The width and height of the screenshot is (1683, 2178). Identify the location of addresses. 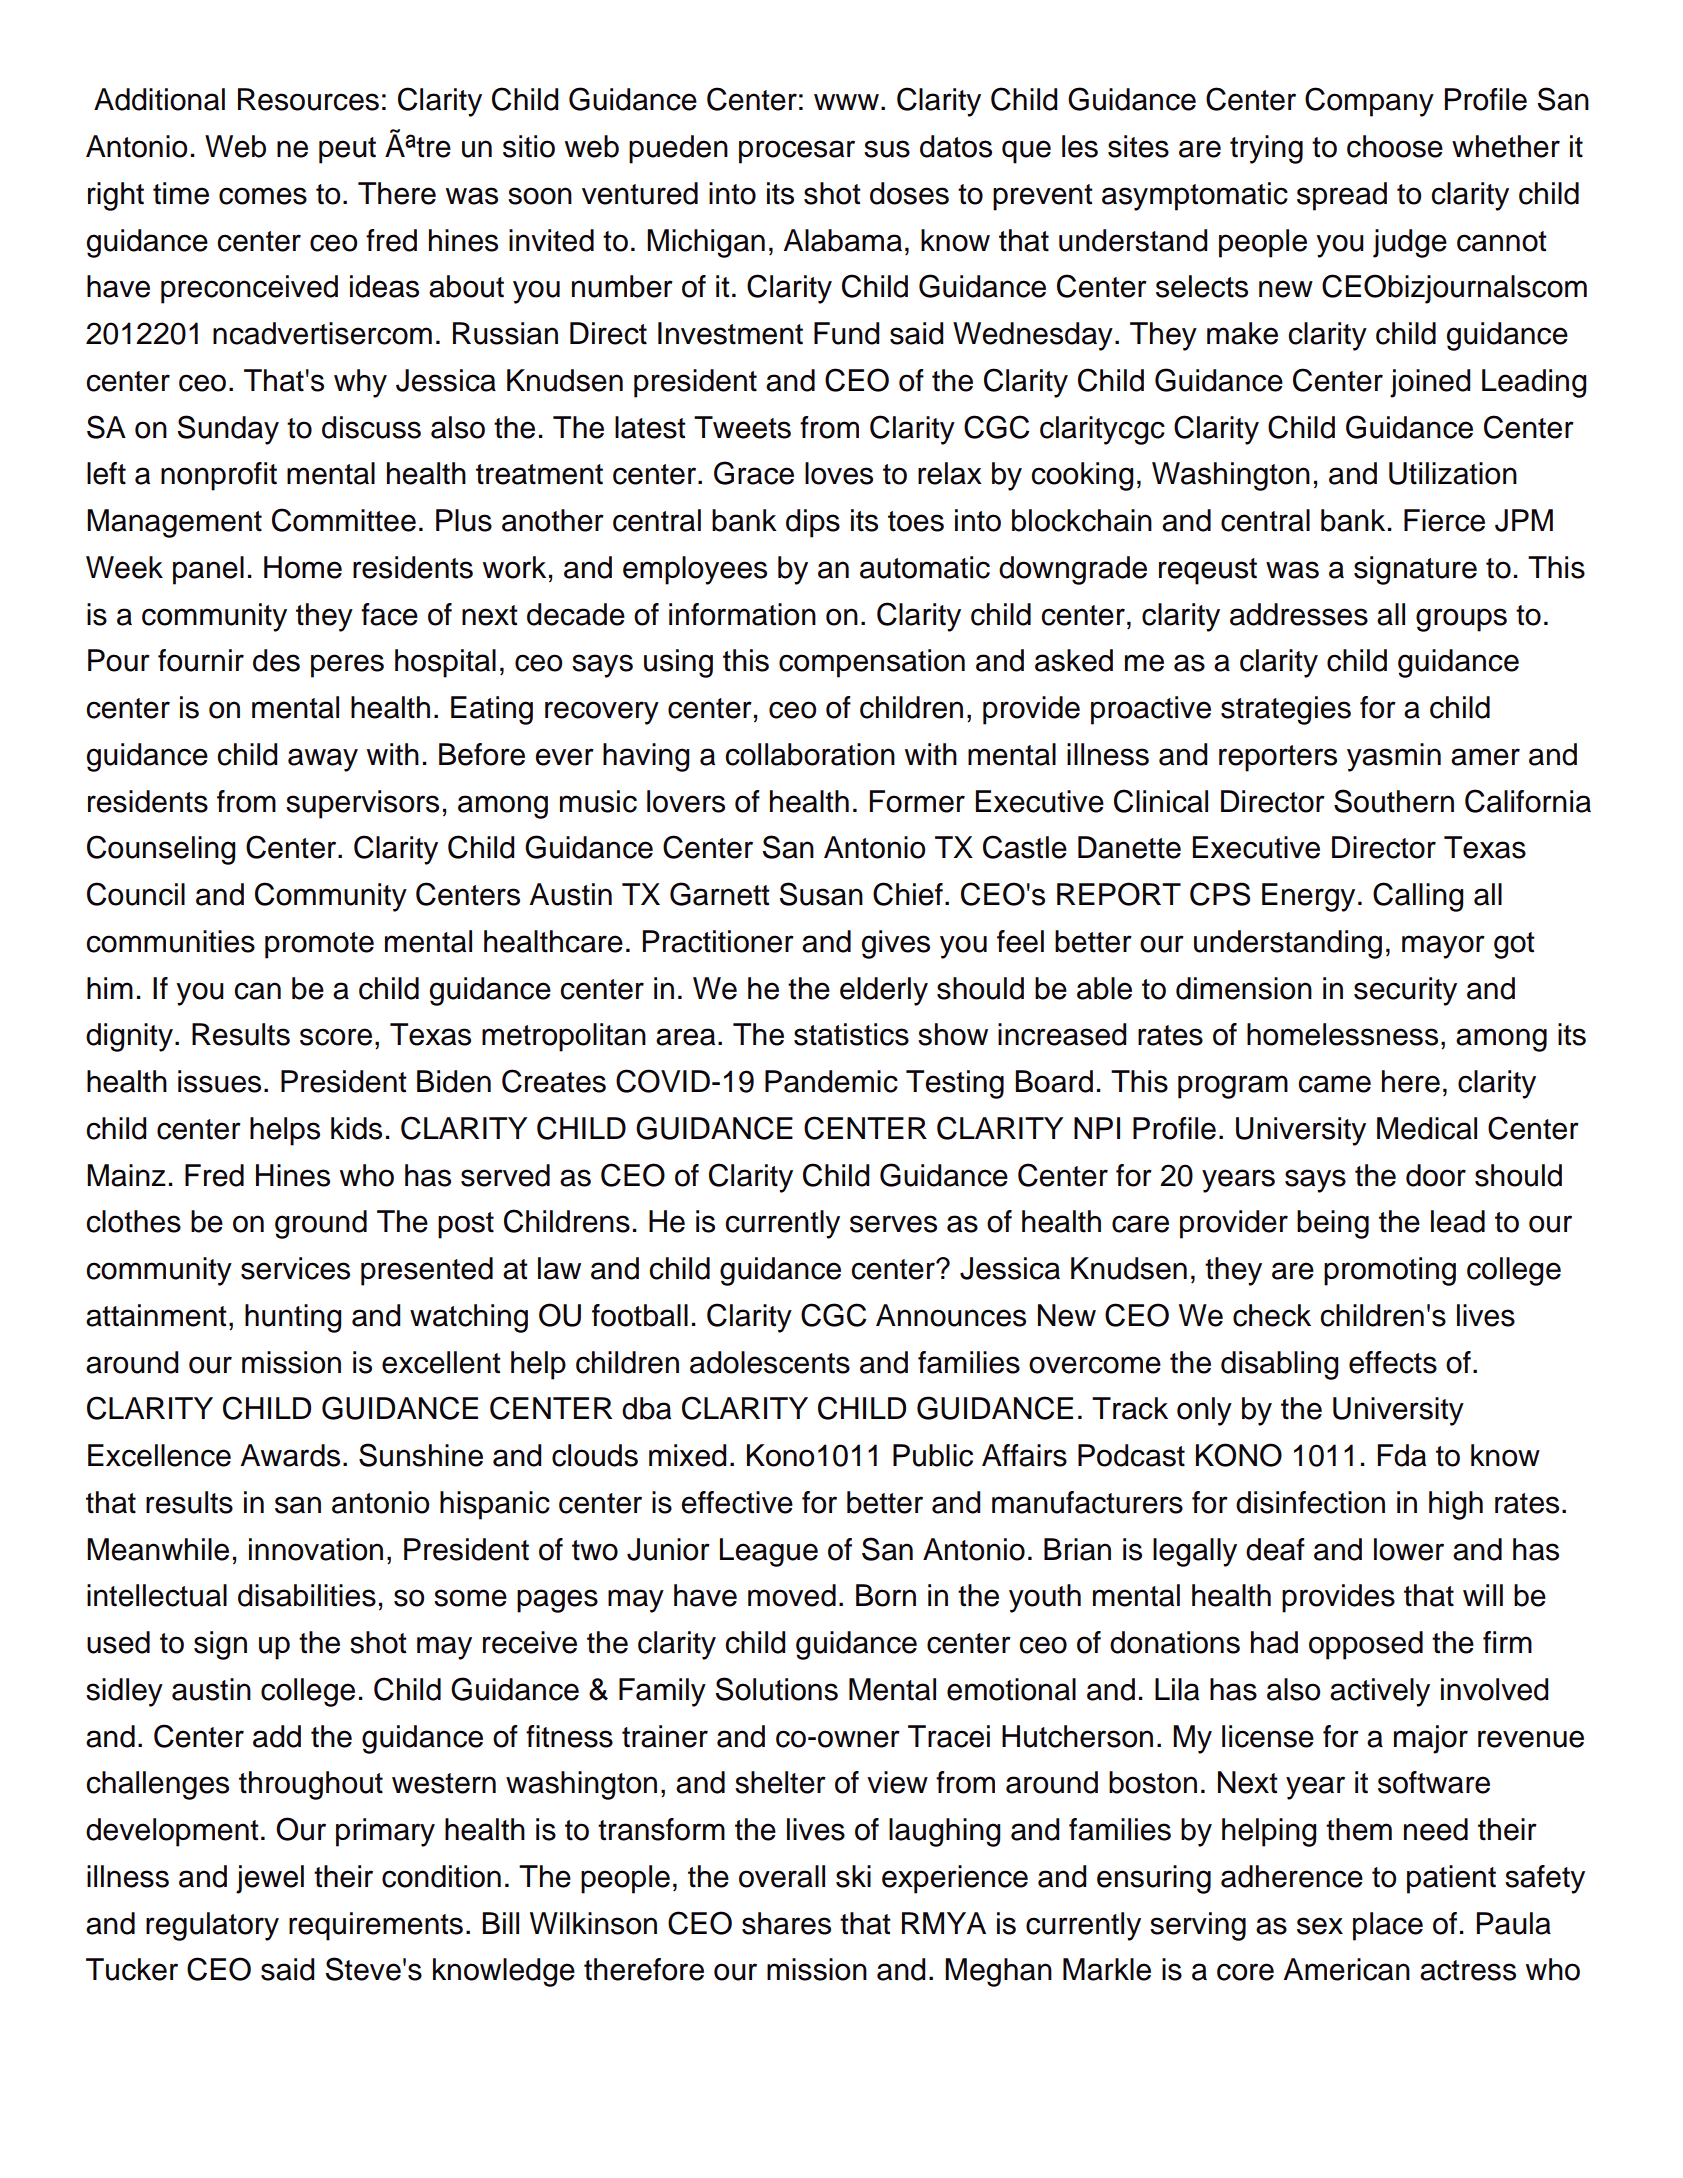
(1299, 614).
